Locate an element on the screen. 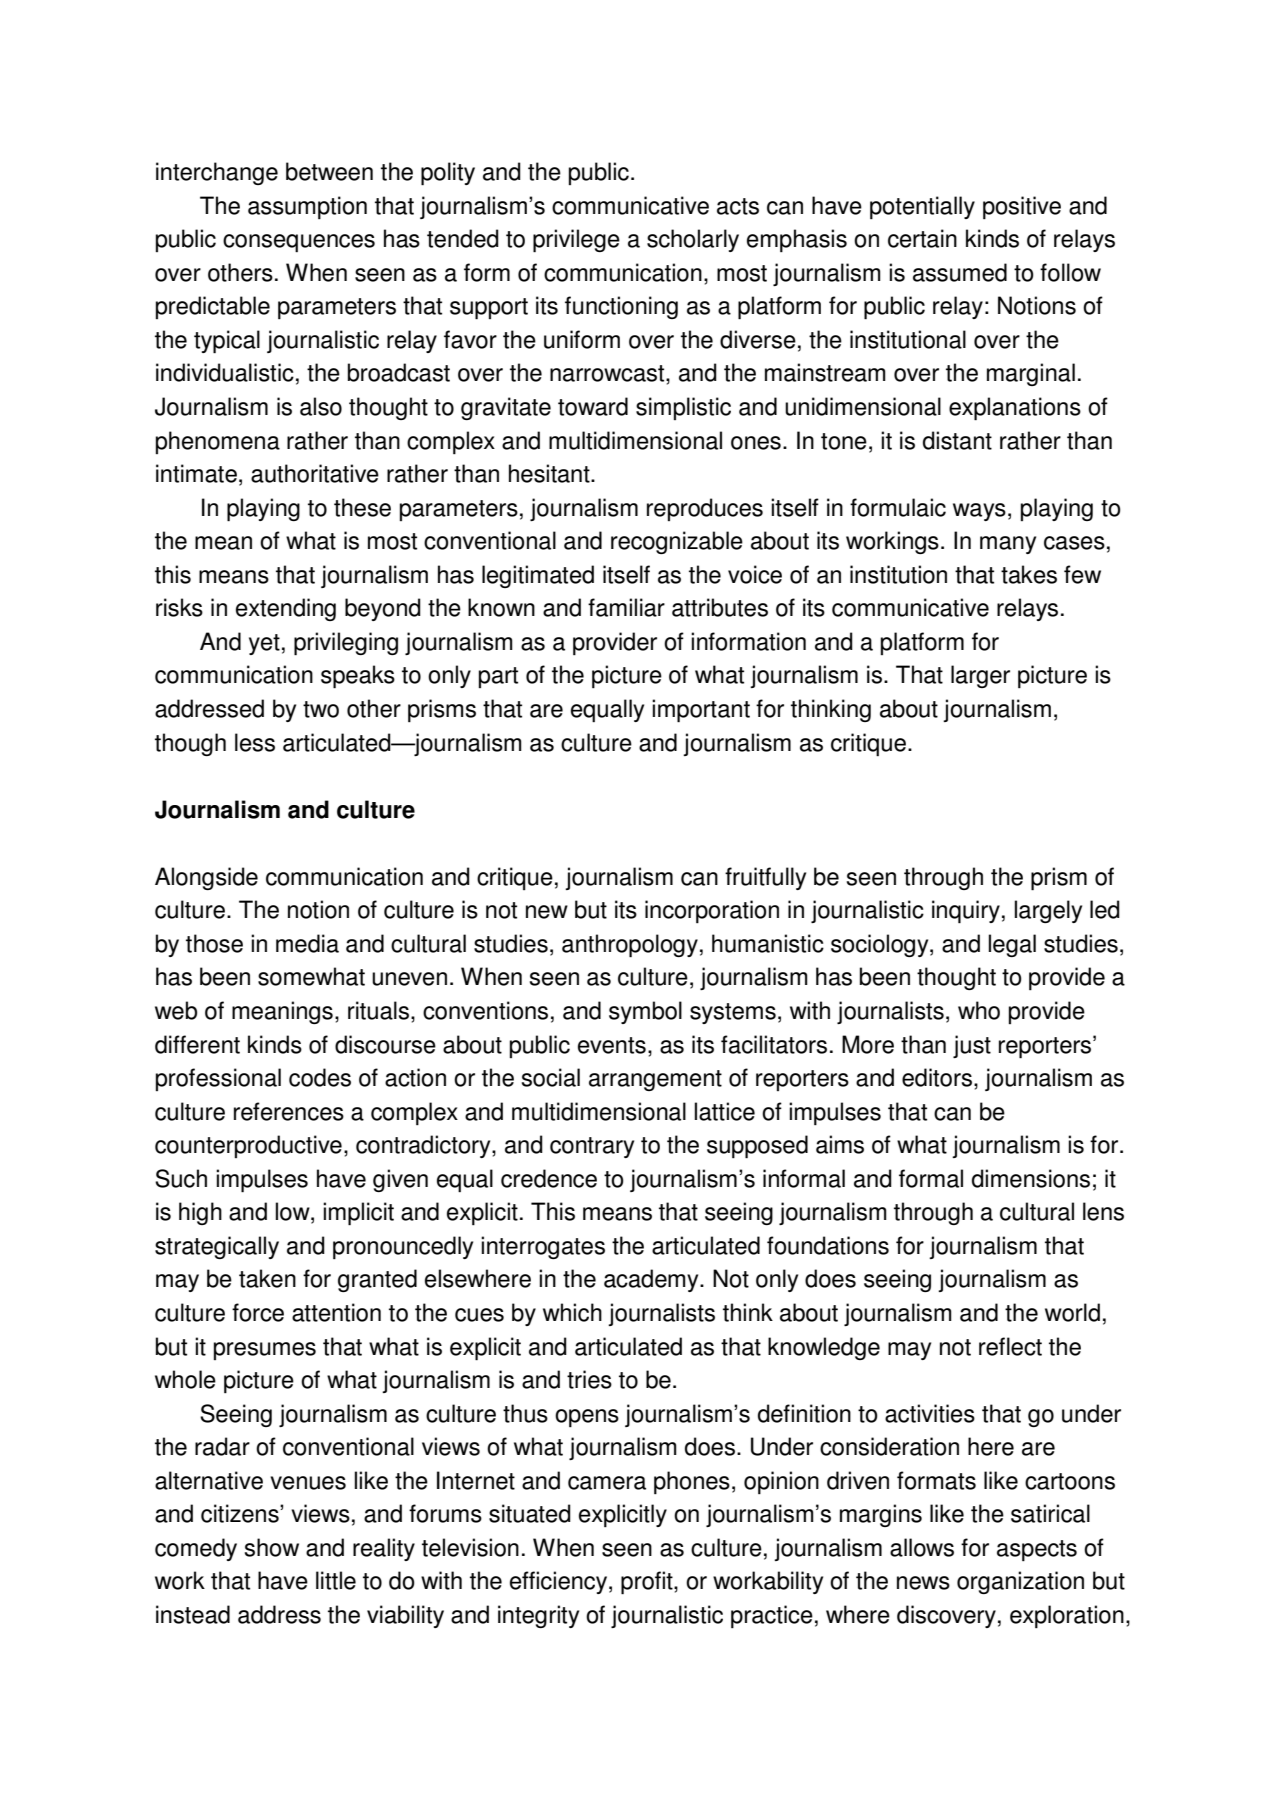  assumption is located at coordinates (307, 207).
